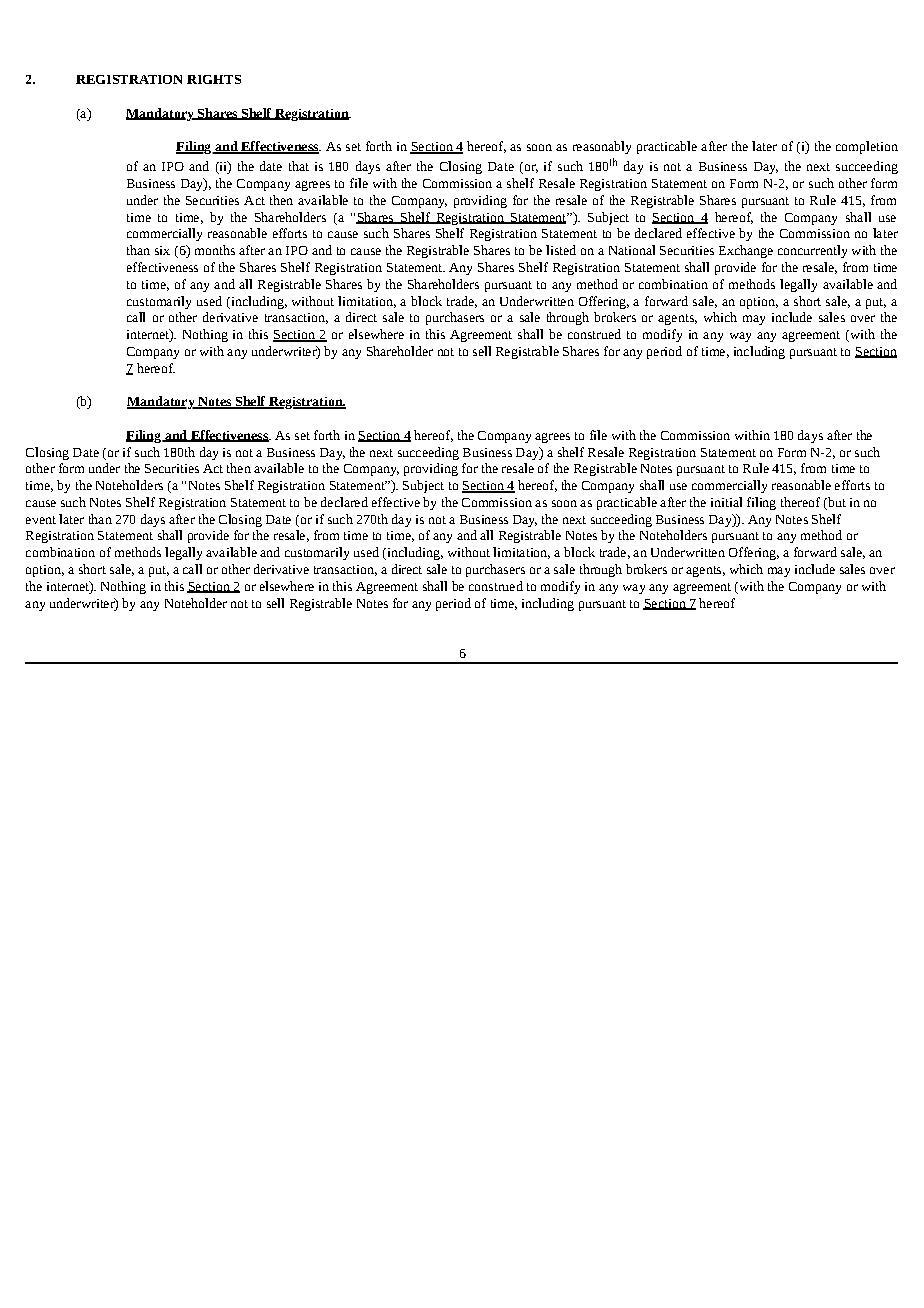 The image size is (924, 1308). I want to click on six, so click(162, 250).
